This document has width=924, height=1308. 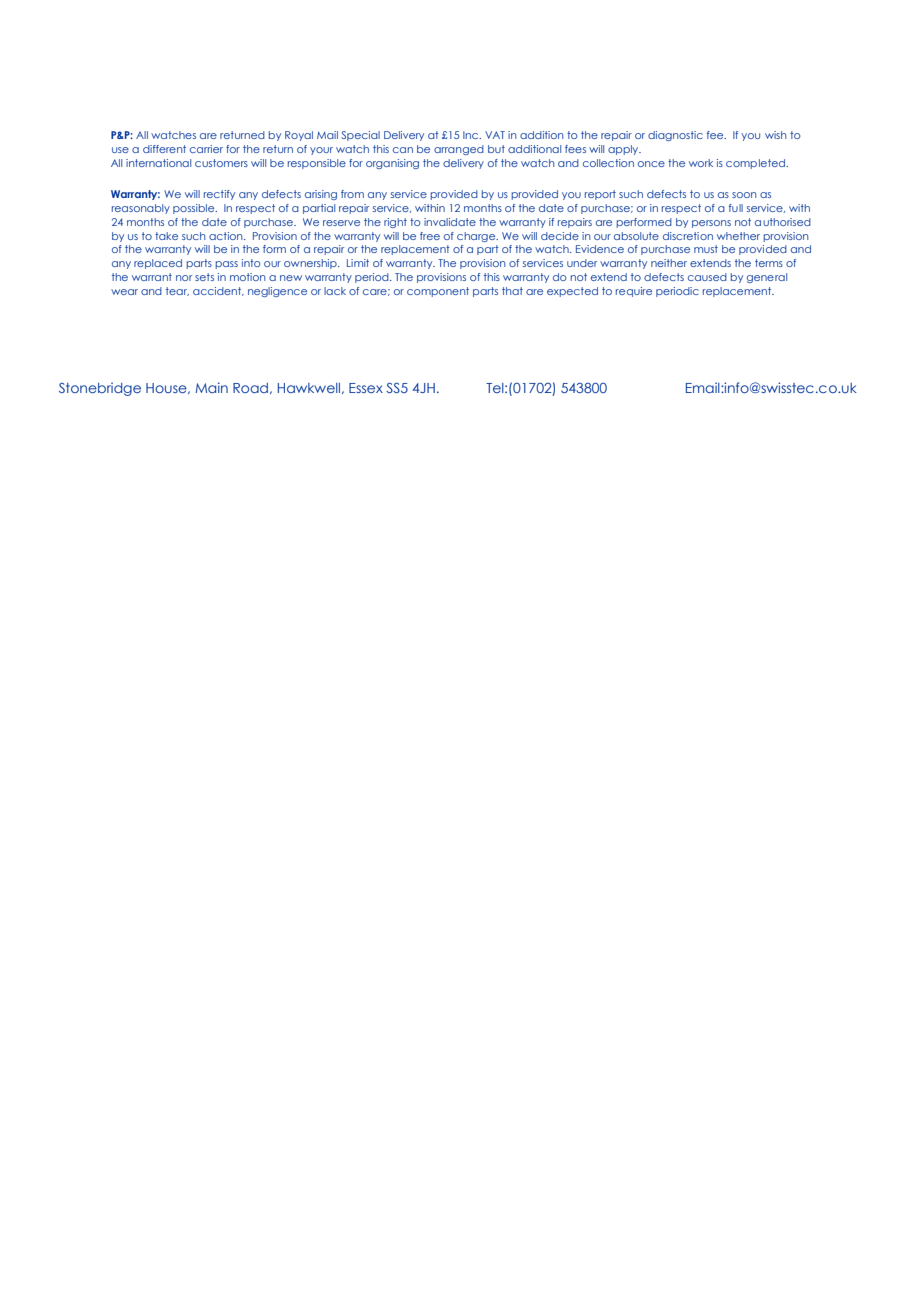 I want to click on accident, so click(x=218, y=291).
